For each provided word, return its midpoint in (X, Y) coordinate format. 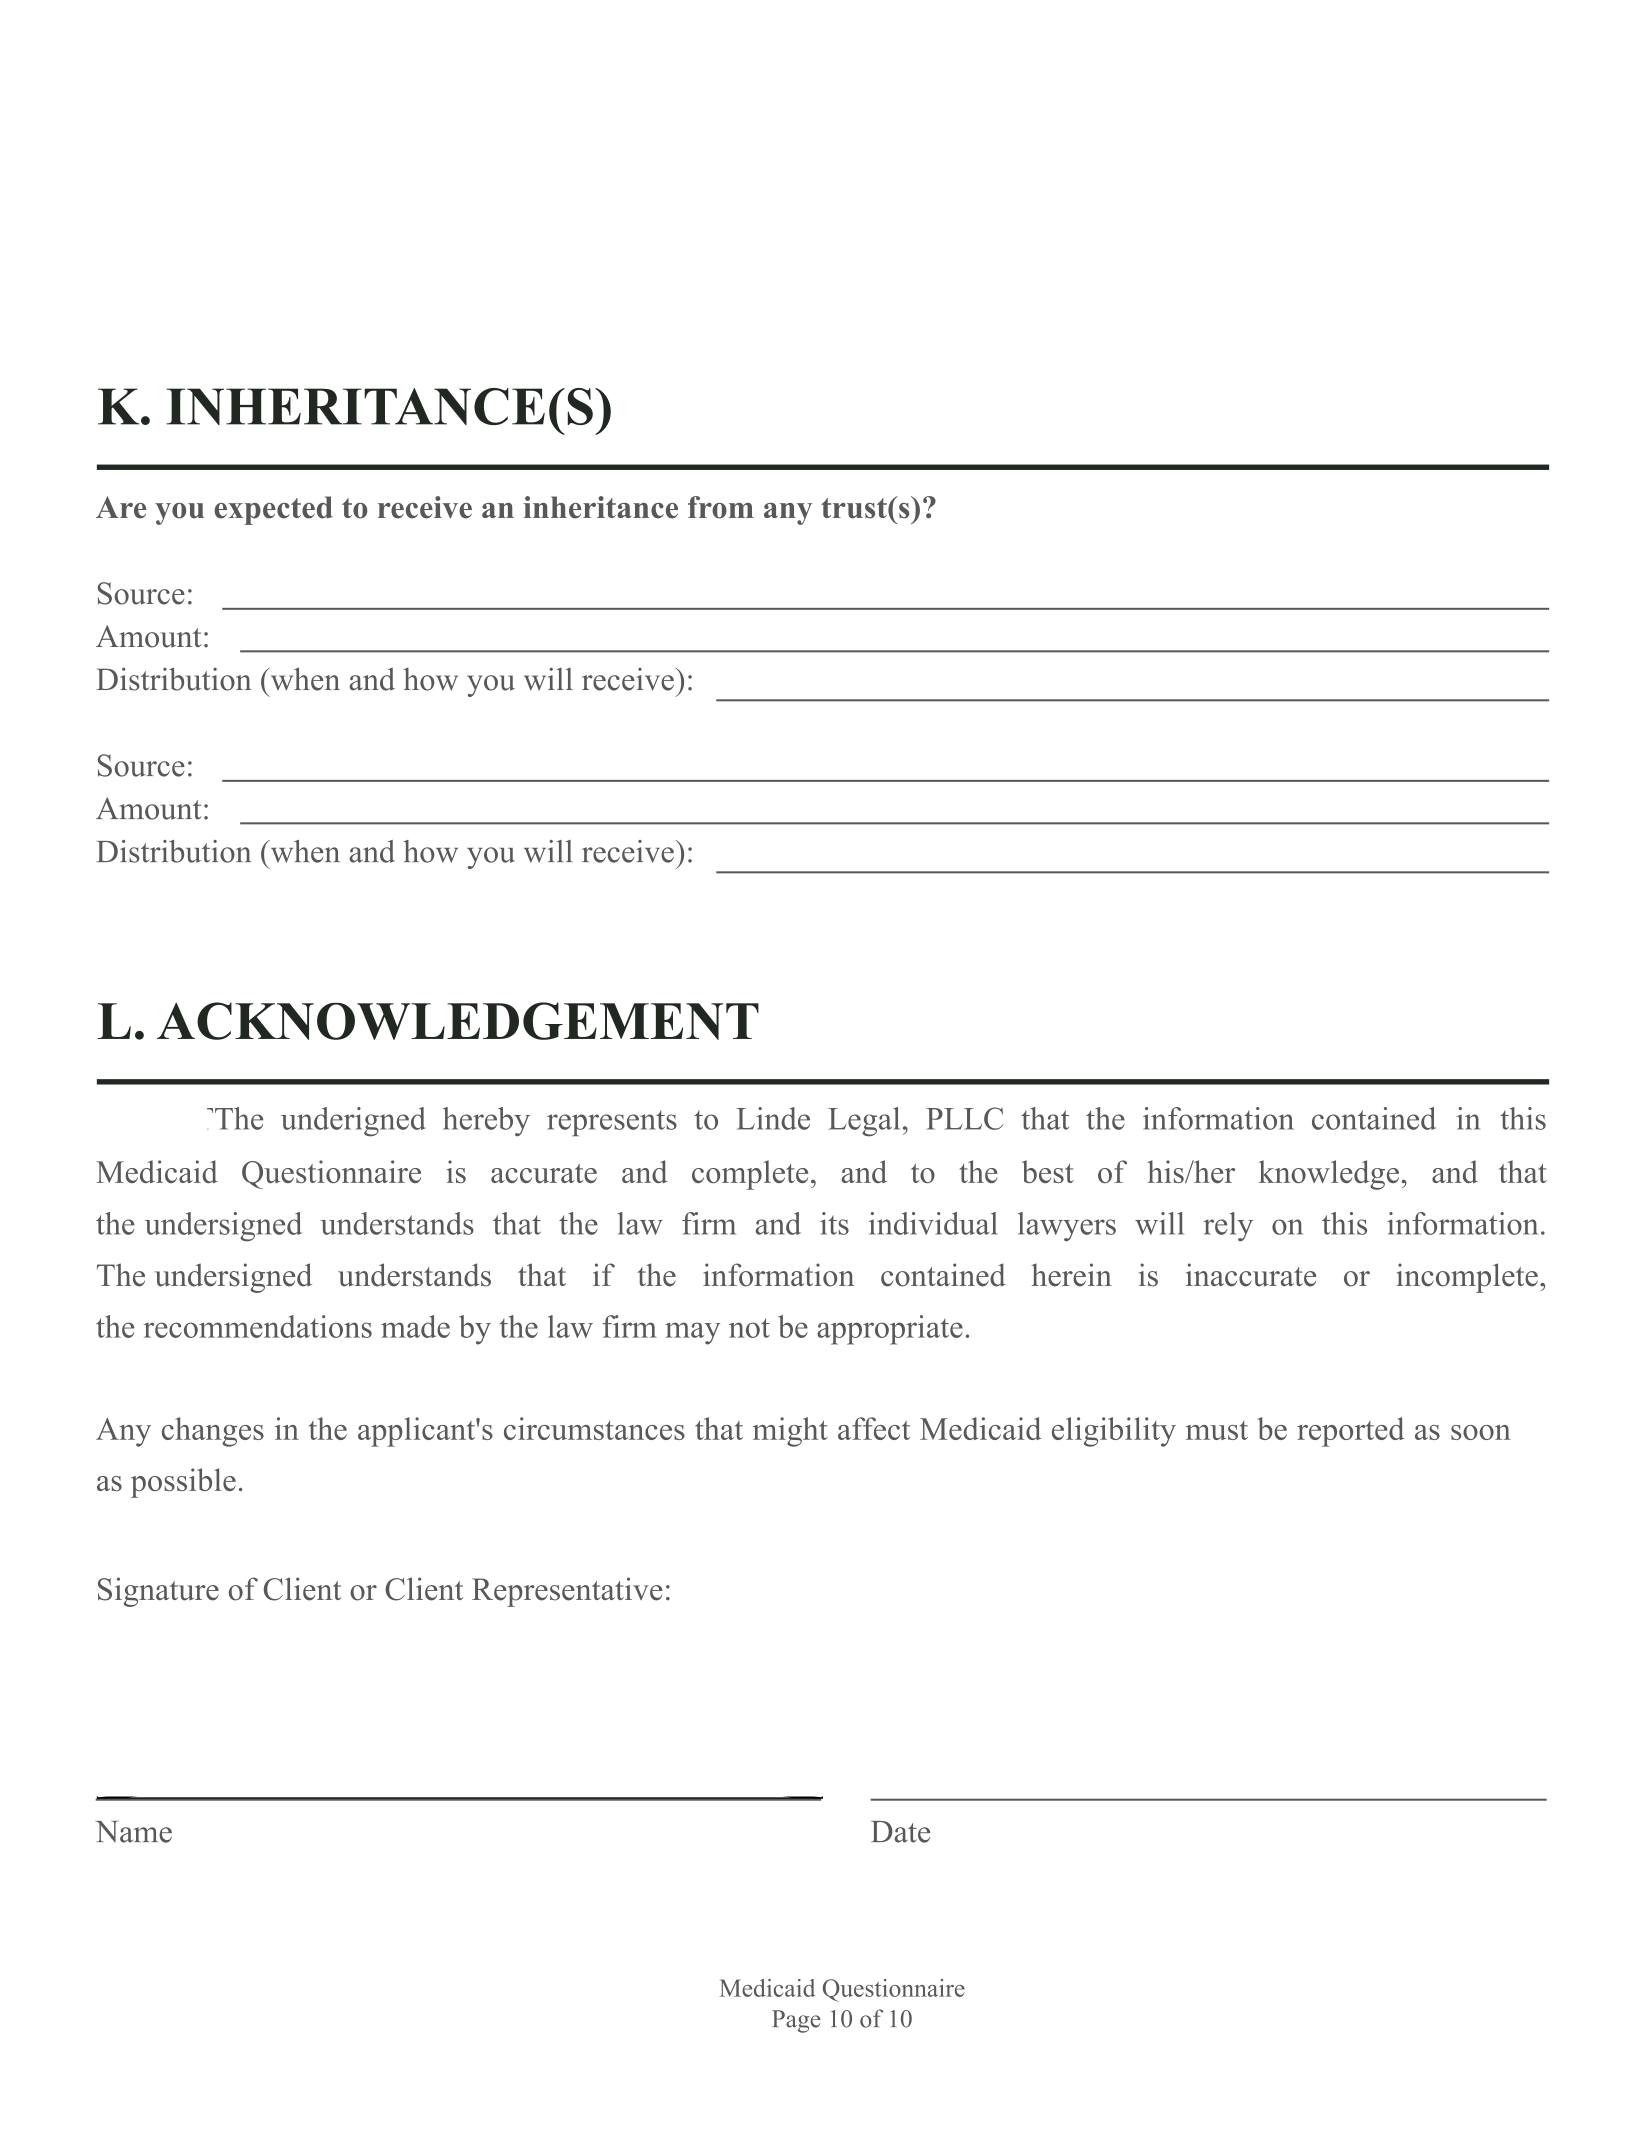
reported (1350, 1432)
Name (133, 1832)
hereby (486, 1122)
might (790, 1432)
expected (273, 510)
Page (796, 2021)
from (721, 507)
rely (1228, 1227)
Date (900, 1832)
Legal (864, 1122)
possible (183, 1483)
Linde (773, 1118)
